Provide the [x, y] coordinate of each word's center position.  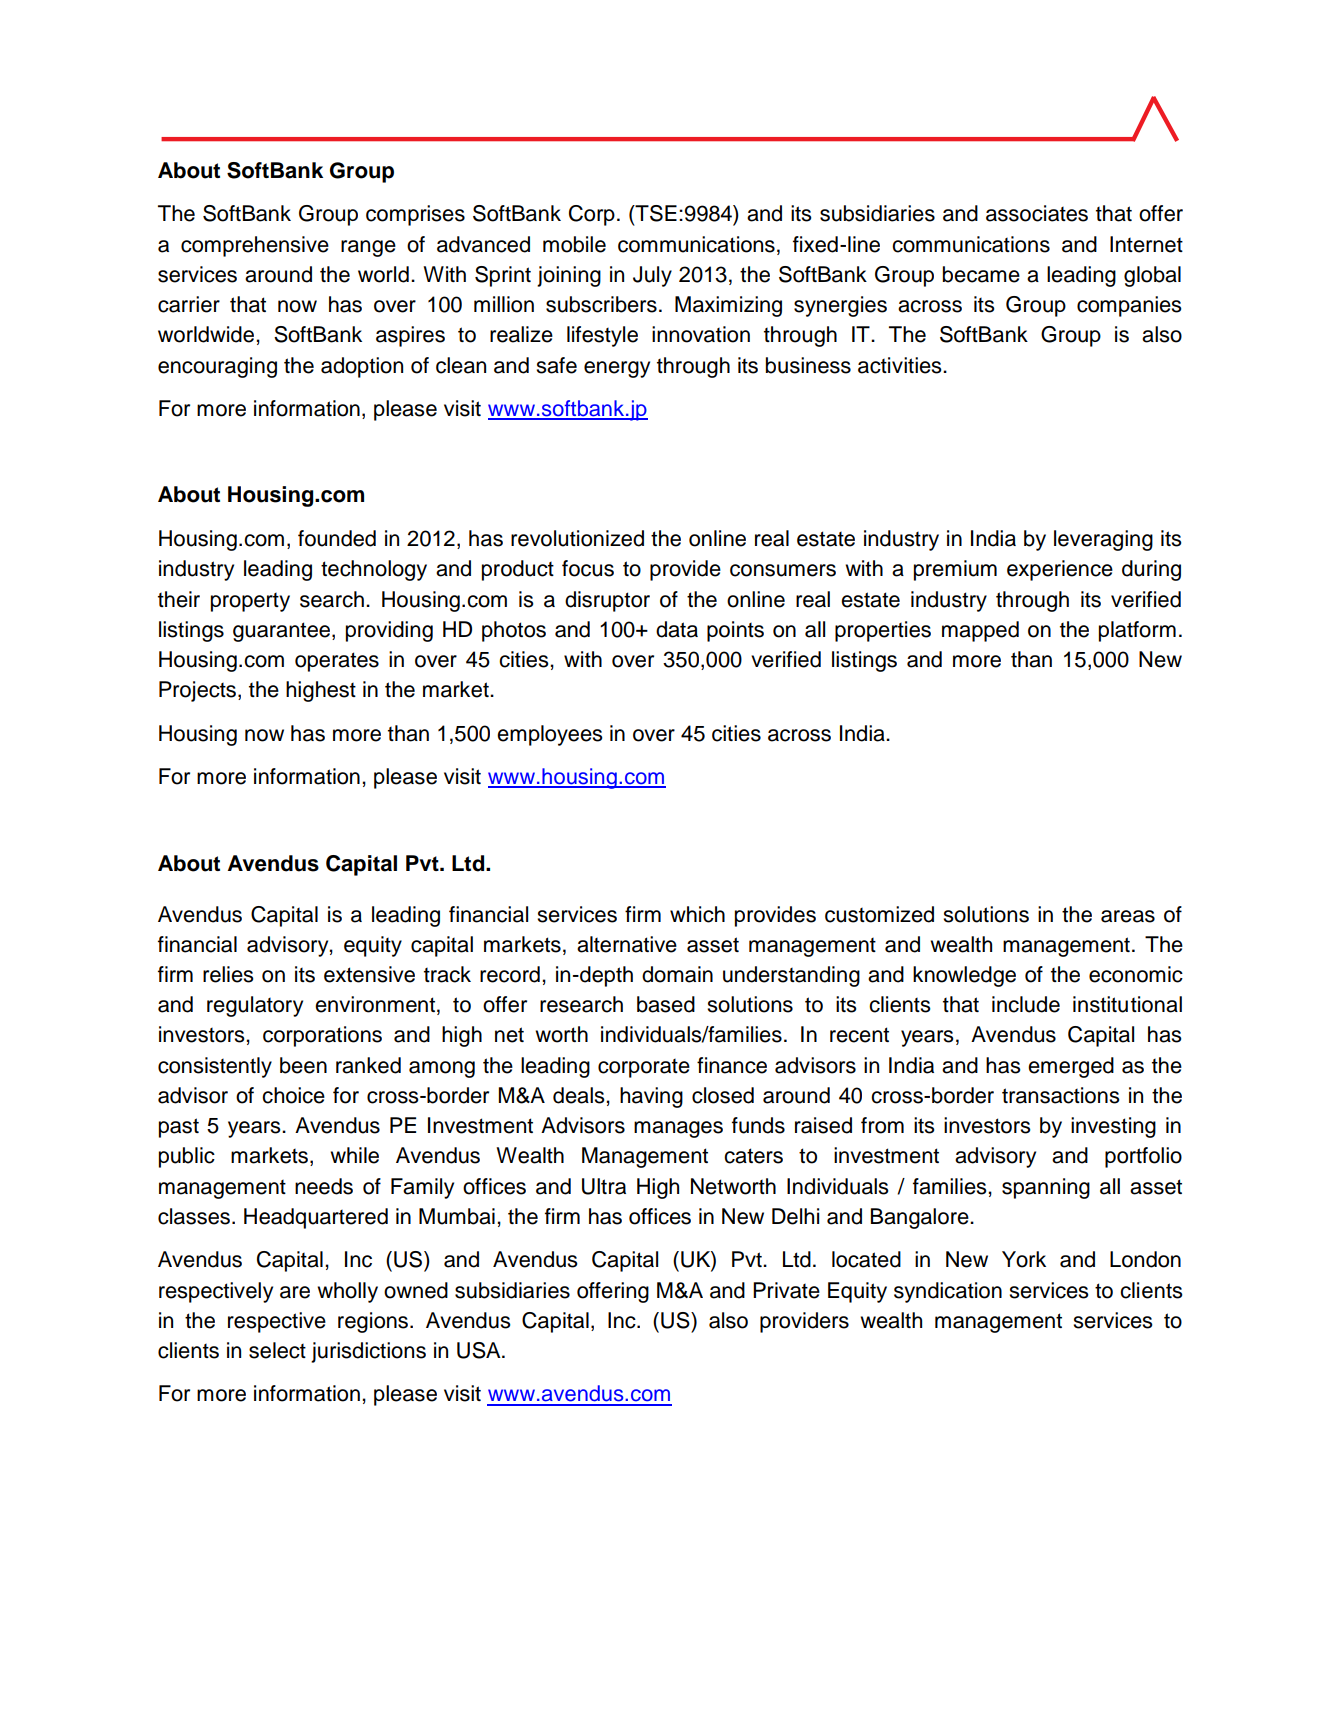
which [697, 914]
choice [293, 1095]
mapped [980, 631]
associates [1037, 213]
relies [228, 974]
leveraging [1103, 540]
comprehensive [255, 246]
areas [1128, 916]
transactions [1061, 1095]
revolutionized [577, 538]
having [651, 1097]
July [652, 276]
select [277, 1350]
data [677, 629]
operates [337, 662]
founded [337, 538]
